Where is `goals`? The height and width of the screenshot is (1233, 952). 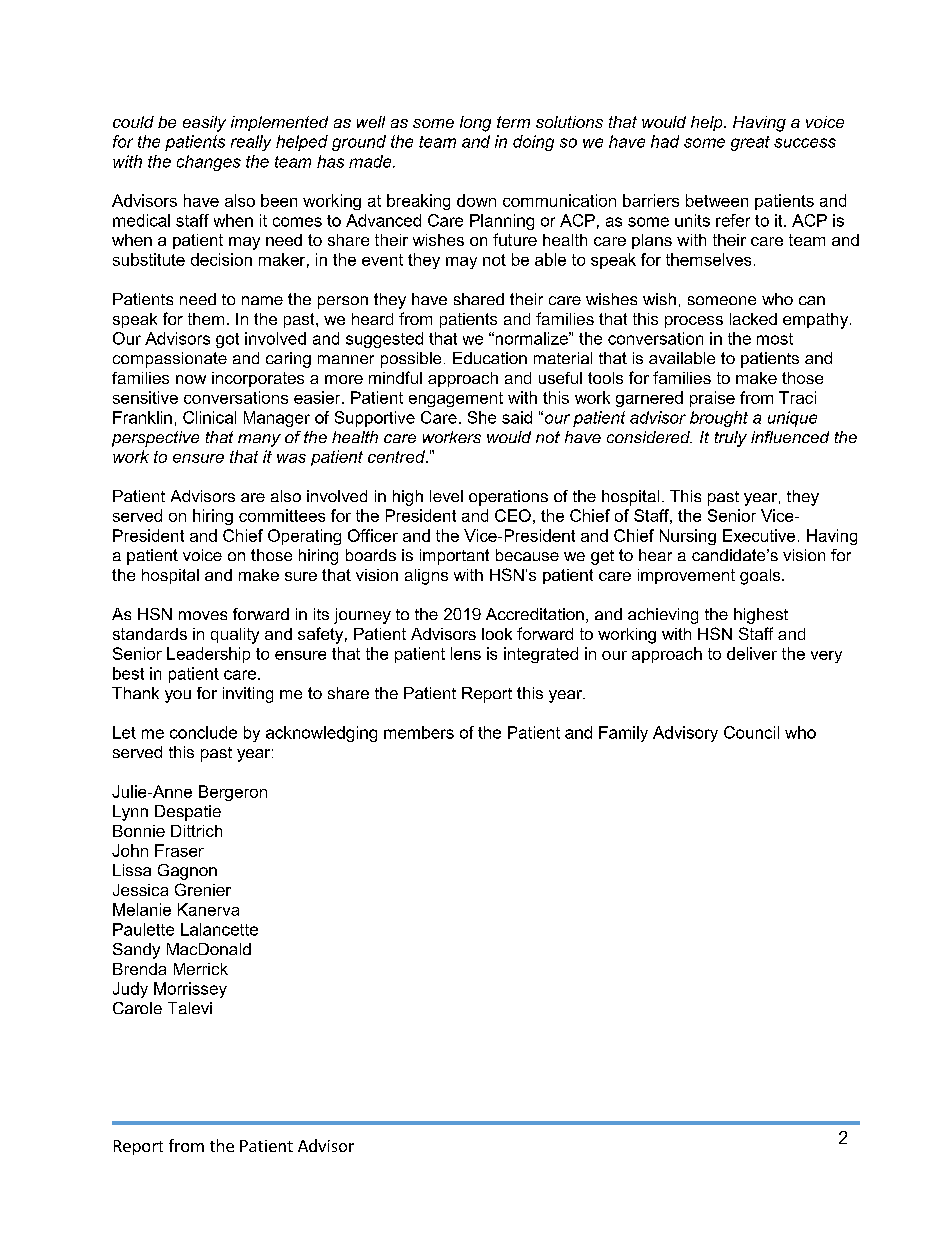
goals is located at coordinates (761, 577).
